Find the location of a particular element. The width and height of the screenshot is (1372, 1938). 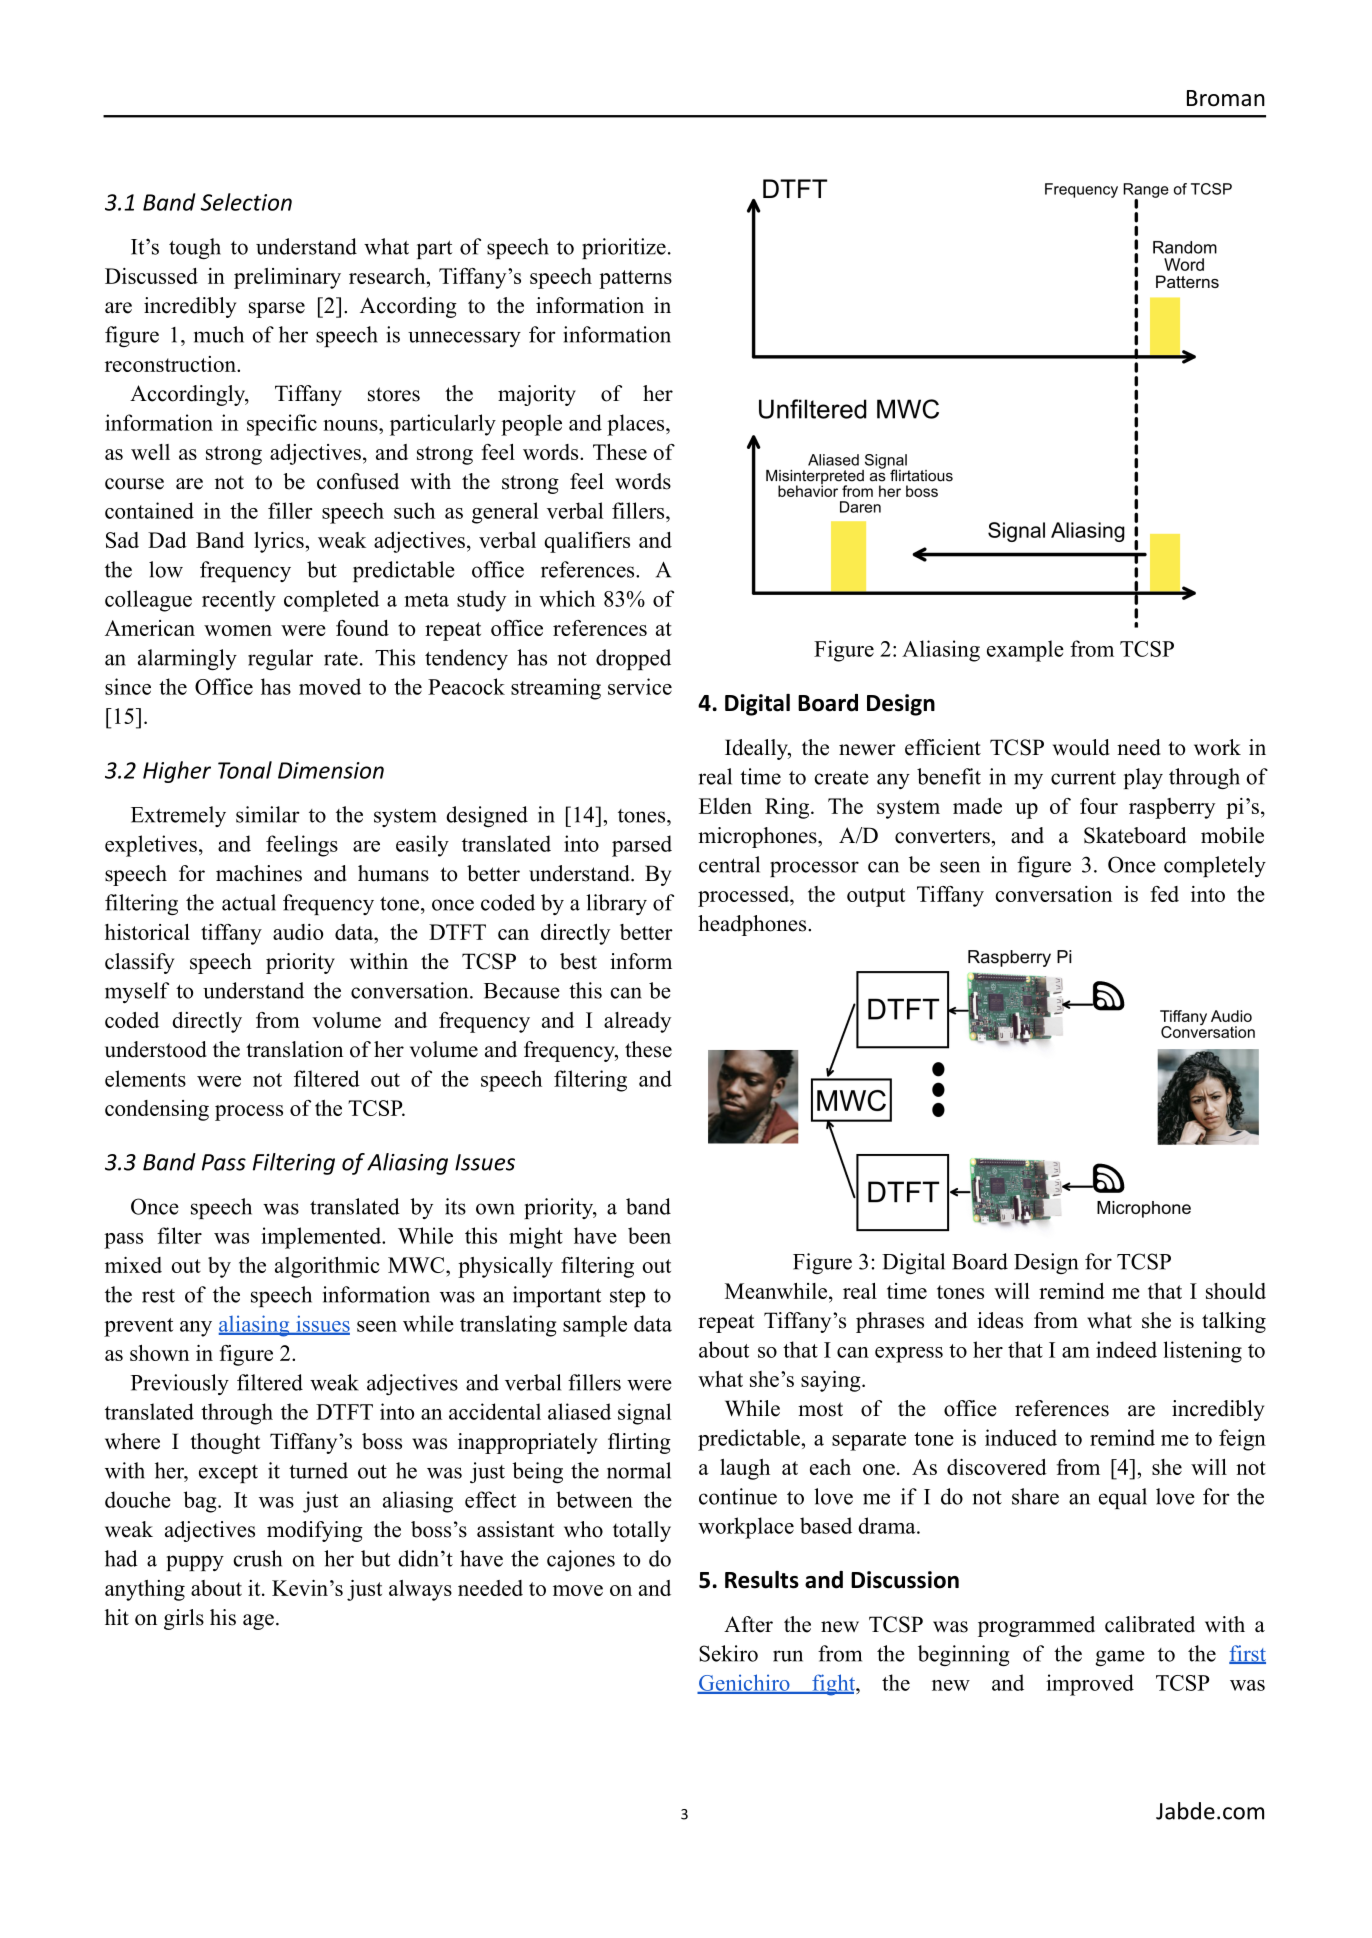

implemented is located at coordinates (322, 1238).
